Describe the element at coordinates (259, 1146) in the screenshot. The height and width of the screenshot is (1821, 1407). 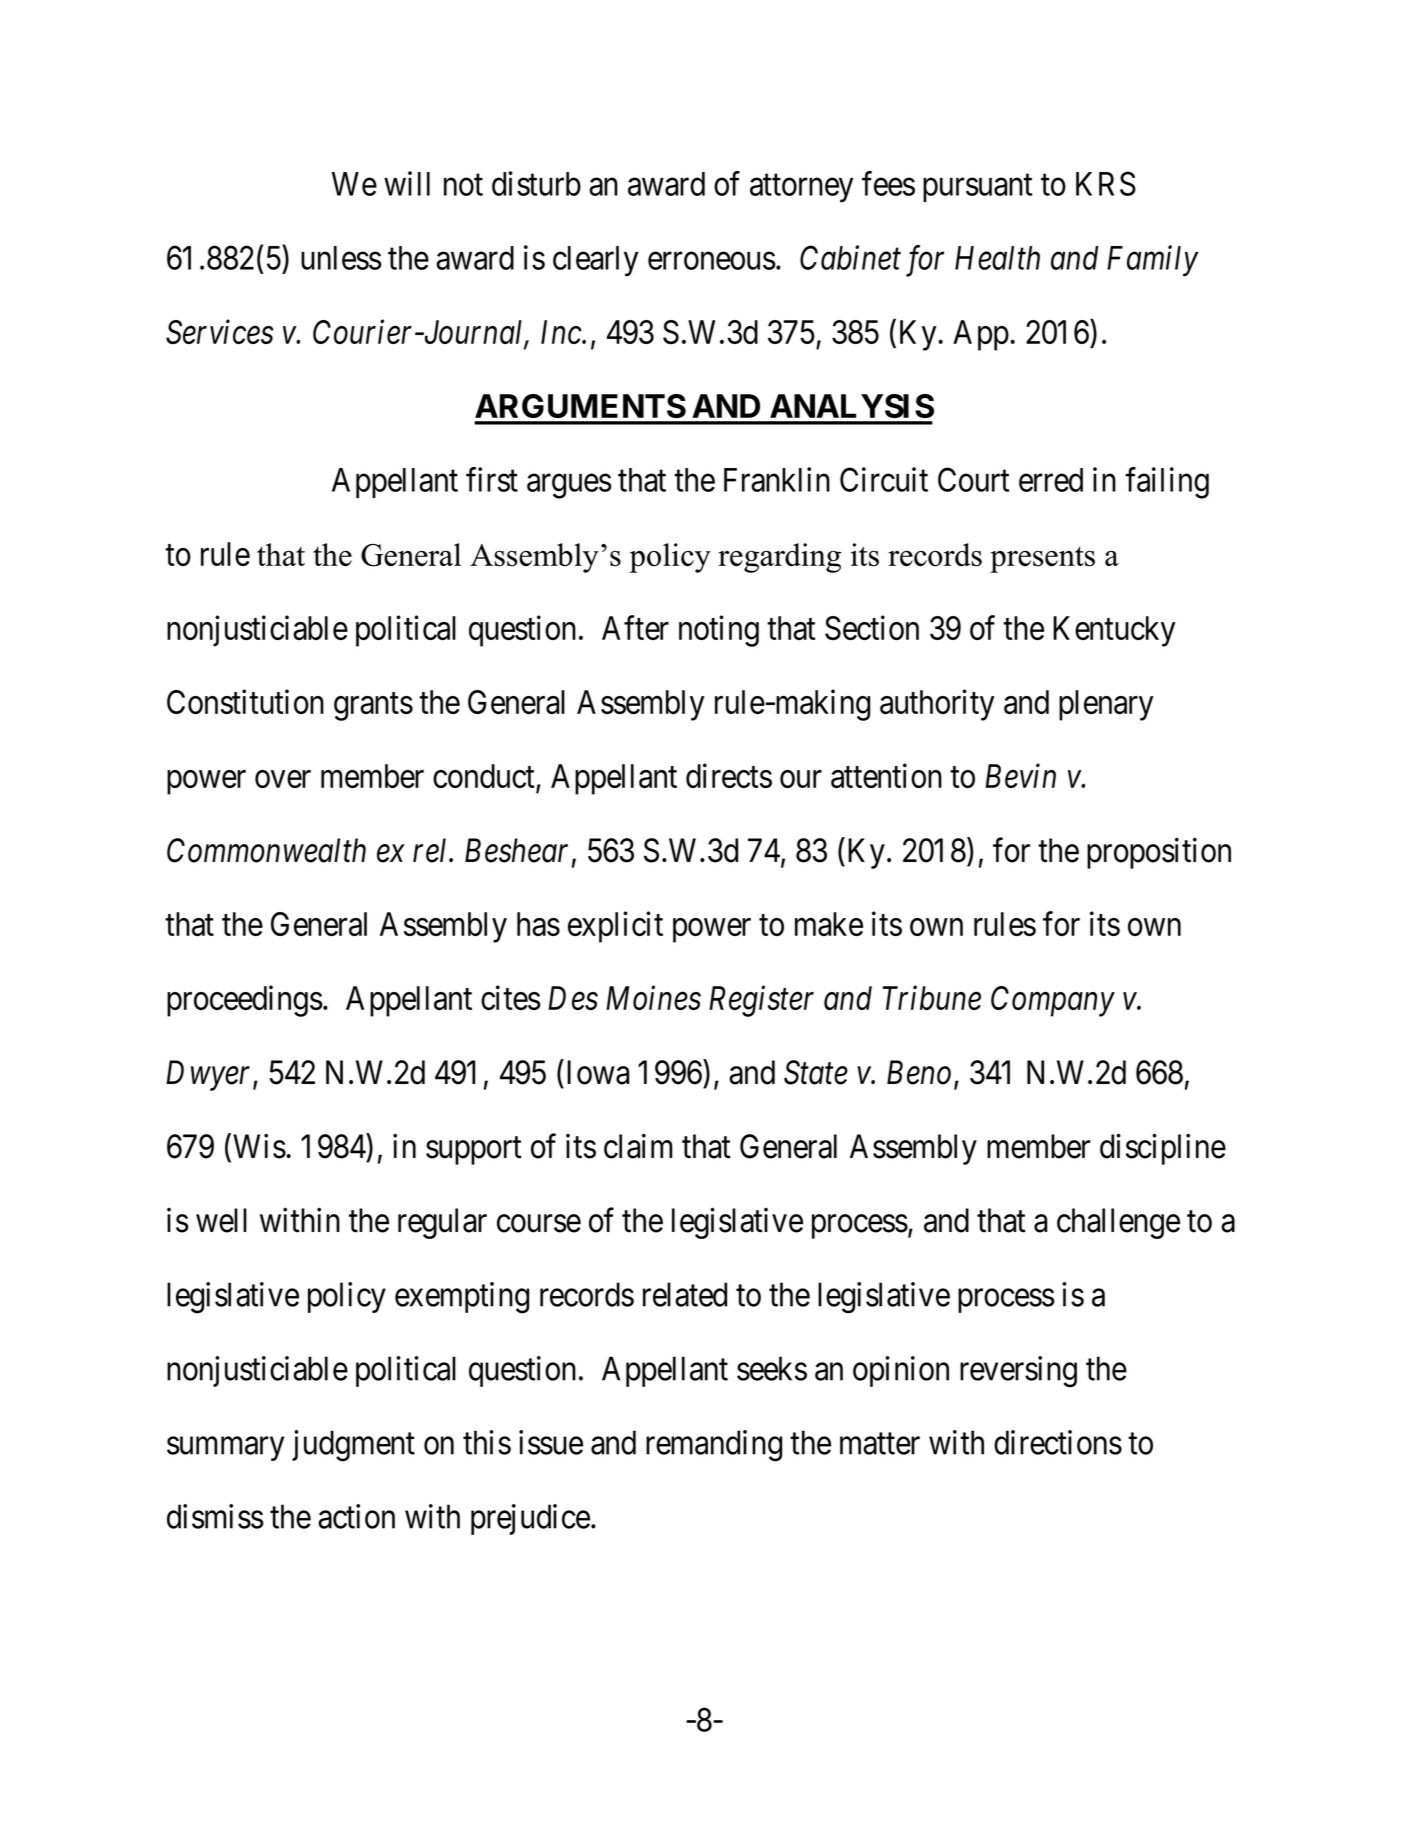
I see `Wis` at that location.
